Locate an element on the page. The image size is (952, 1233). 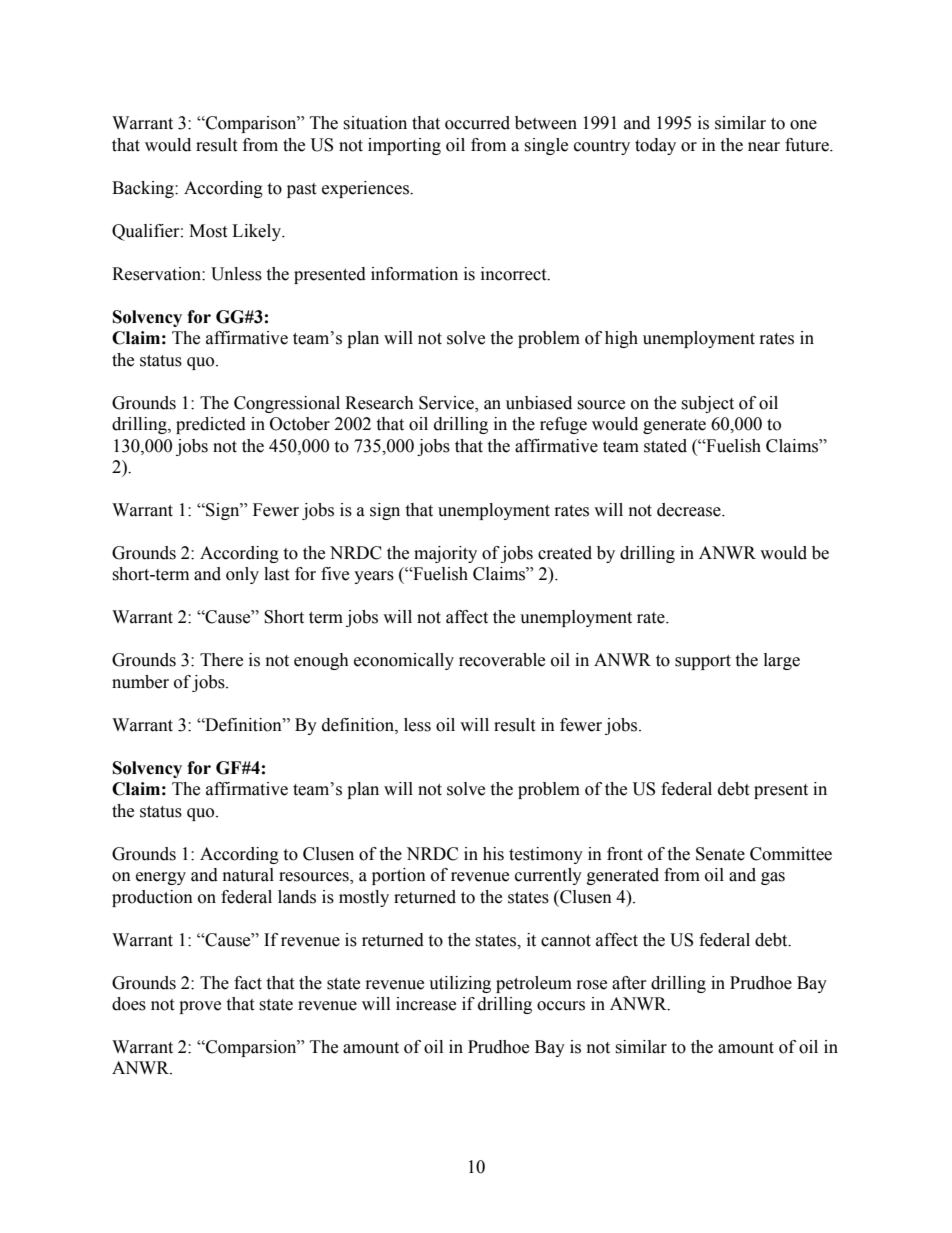
Backing is located at coordinates (144, 189).
